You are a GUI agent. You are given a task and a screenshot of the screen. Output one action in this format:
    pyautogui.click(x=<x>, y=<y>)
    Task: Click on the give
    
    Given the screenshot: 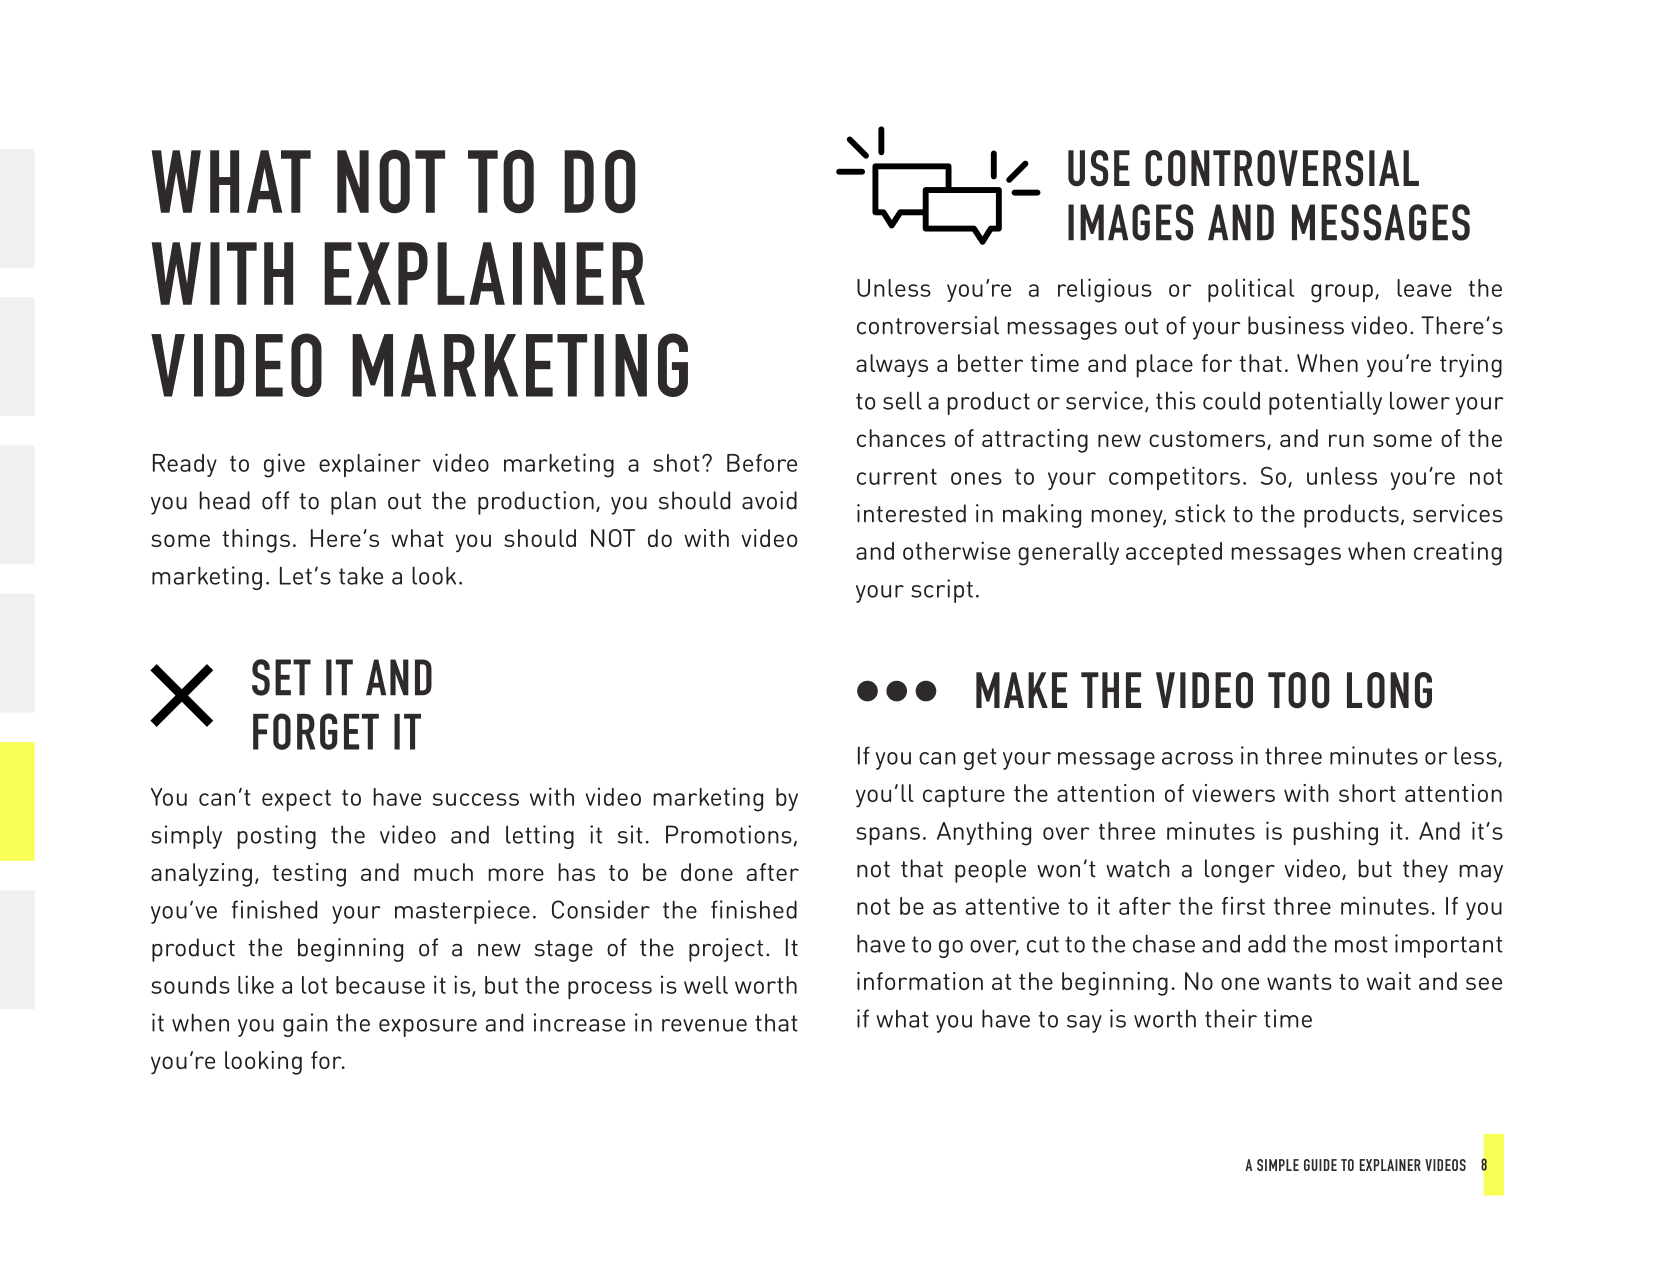 What is the action you would take?
    pyautogui.click(x=284, y=465)
